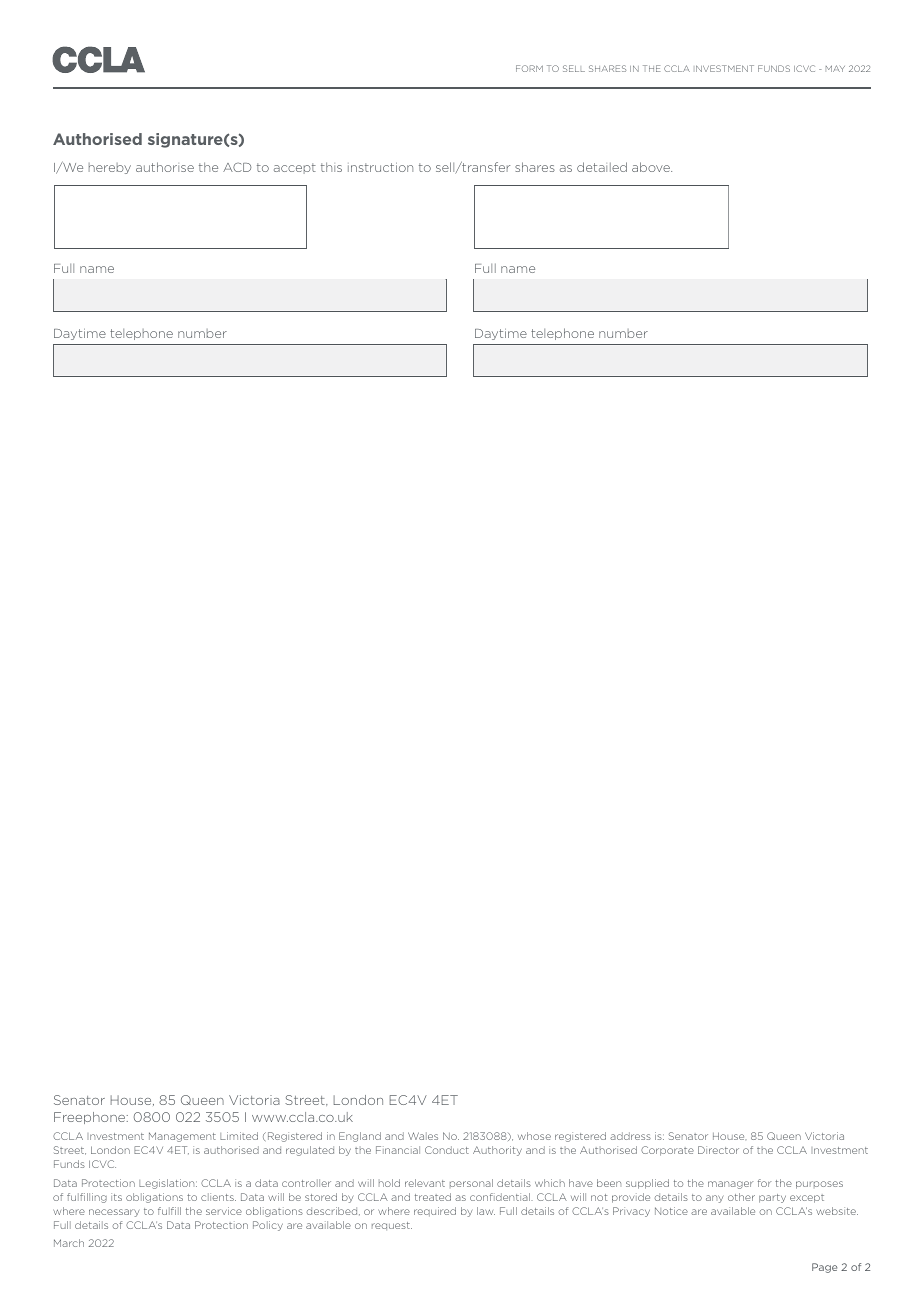  What do you see at coordinates (435, 1212) in the screenshot?
I see `required` at bounding box center [435, 1212].
